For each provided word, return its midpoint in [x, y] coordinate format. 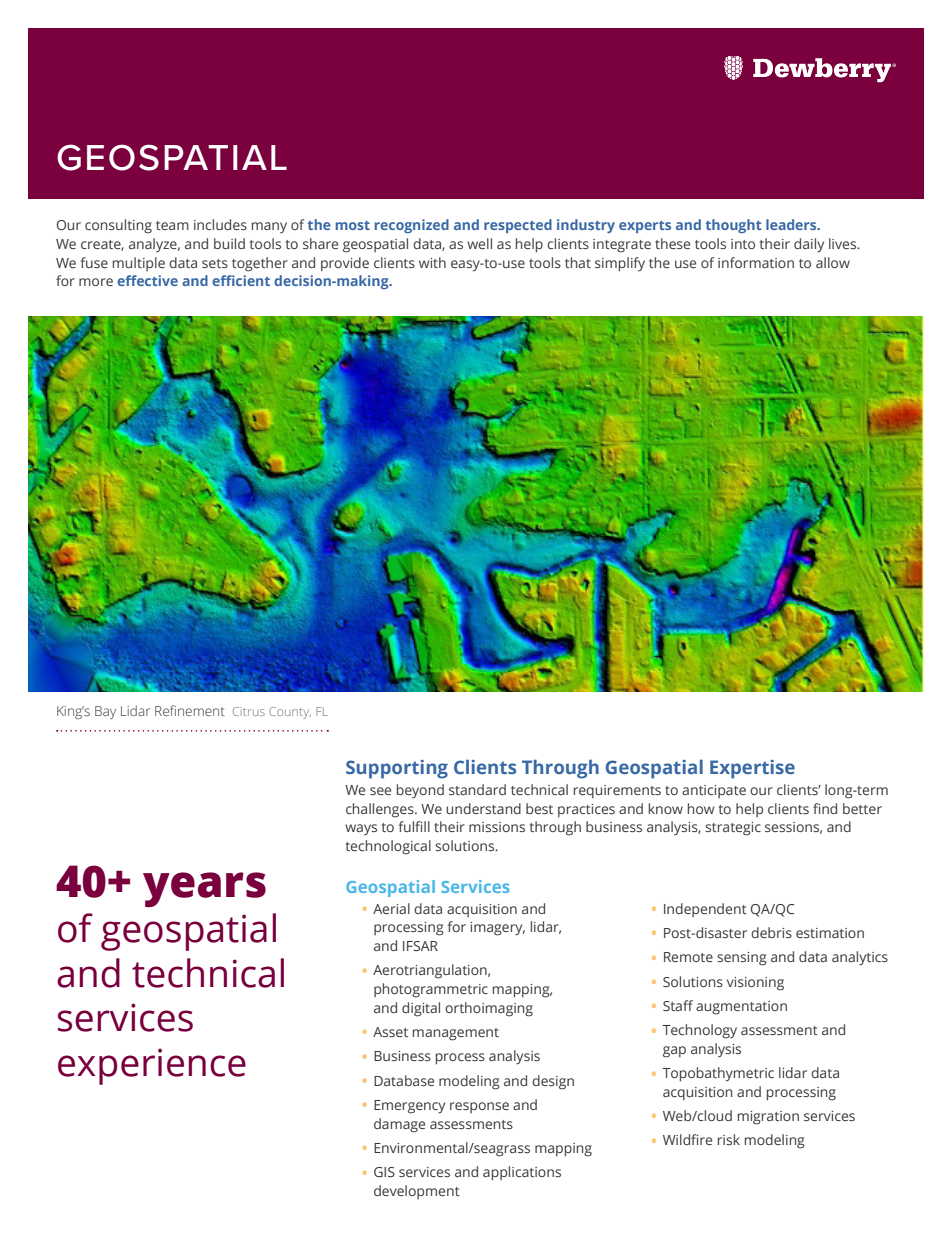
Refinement [190, 710]
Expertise [752, 769]
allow [833, 262]
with [432, 262]
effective [147, 280]
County [290, 713]
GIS [384, 1172]
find [825, 808]
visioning [755, 984]
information [756, 262]
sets [215, 263]
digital [421, 1009]
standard [477, 789]
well [479, 243]
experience [152, 1066]
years [204, 889]
